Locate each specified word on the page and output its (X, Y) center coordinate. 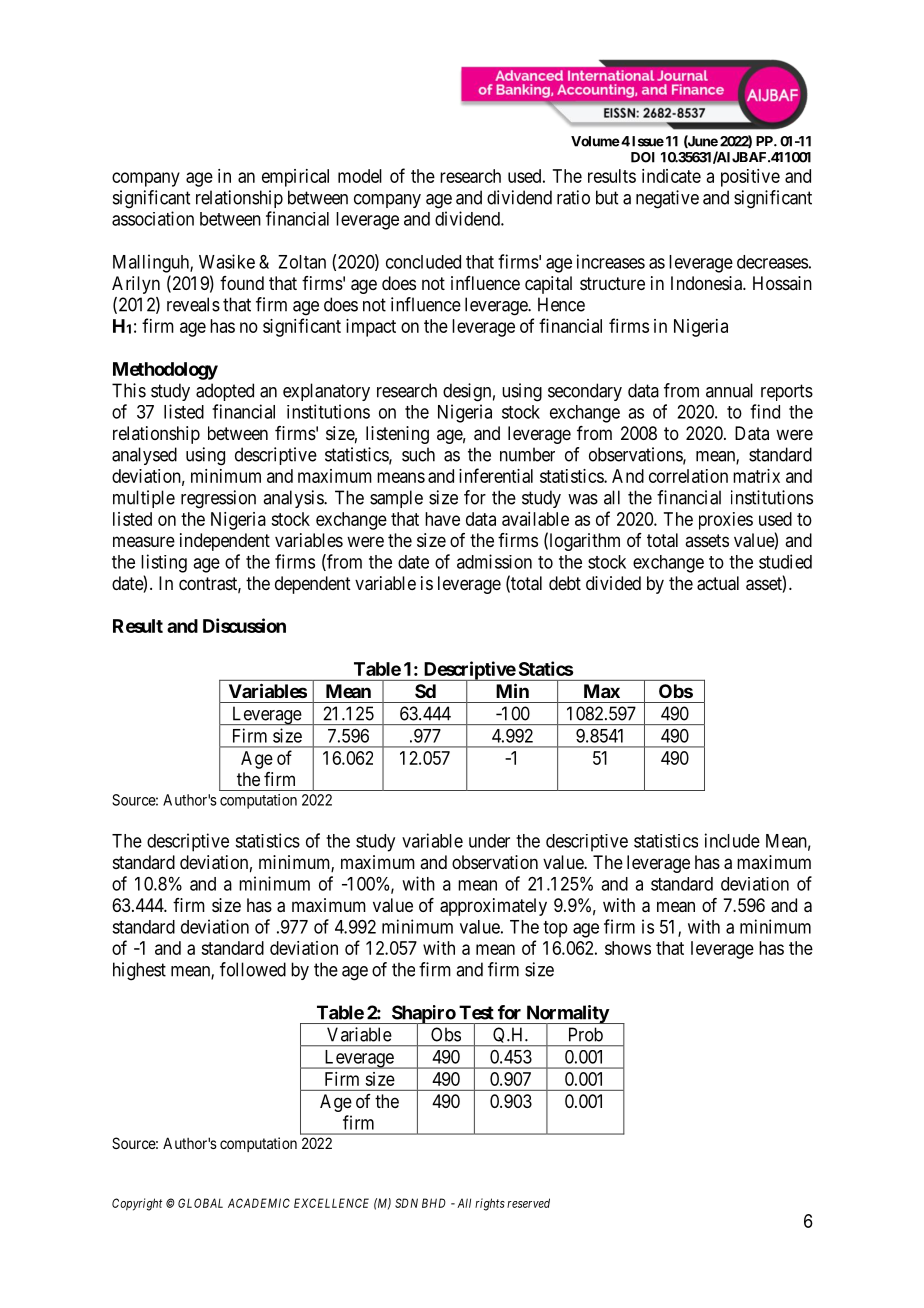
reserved (528, 1203)
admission (494, 561)
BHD (434, 1203)
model (360, 176)
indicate (671, 176)
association (153, 218)
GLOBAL (200, 1203)
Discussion (244, 625)
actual (718, 583)
